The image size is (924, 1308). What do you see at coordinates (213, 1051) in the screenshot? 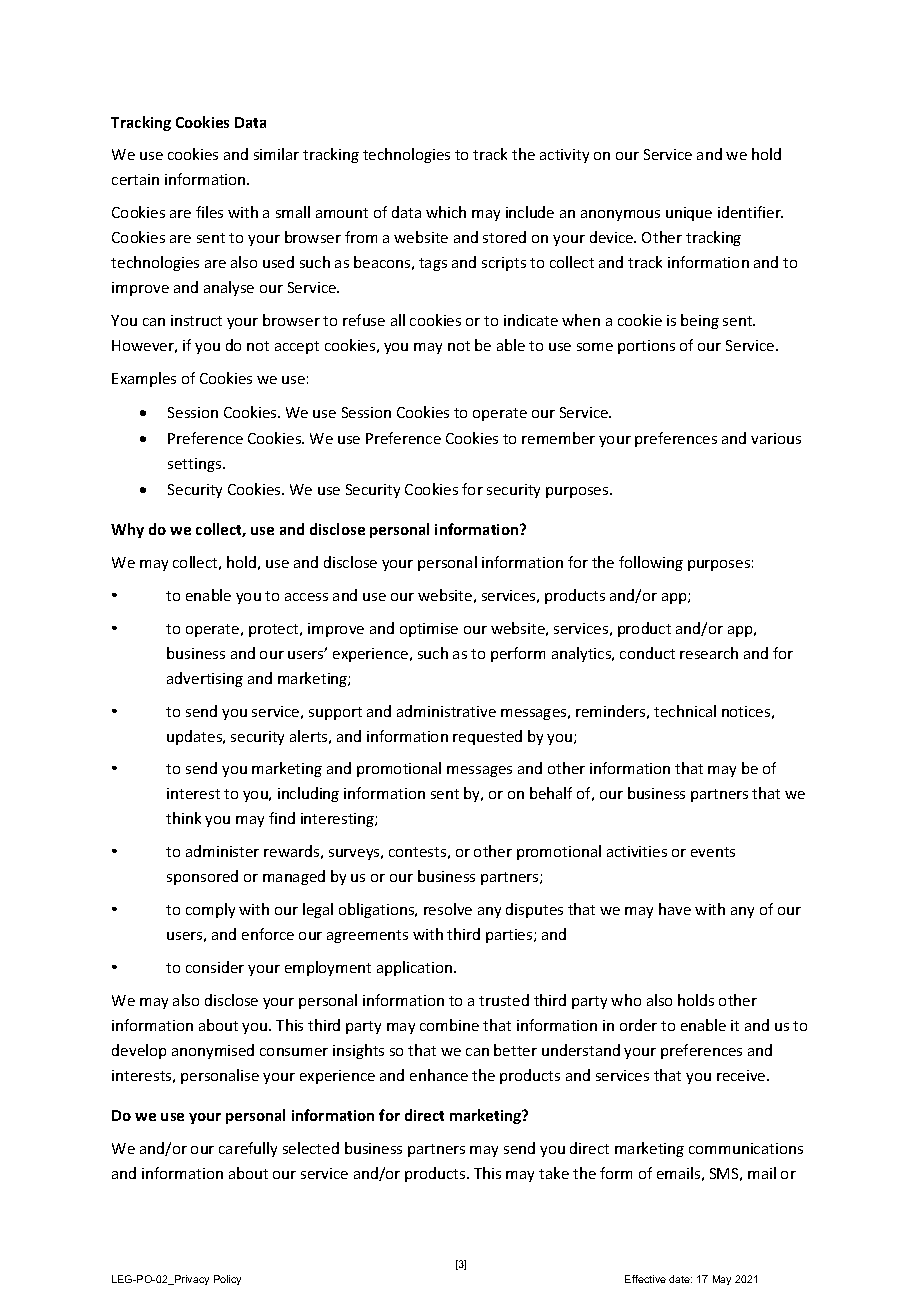
I see `anonymised` at bounding box center [213, 1051].
